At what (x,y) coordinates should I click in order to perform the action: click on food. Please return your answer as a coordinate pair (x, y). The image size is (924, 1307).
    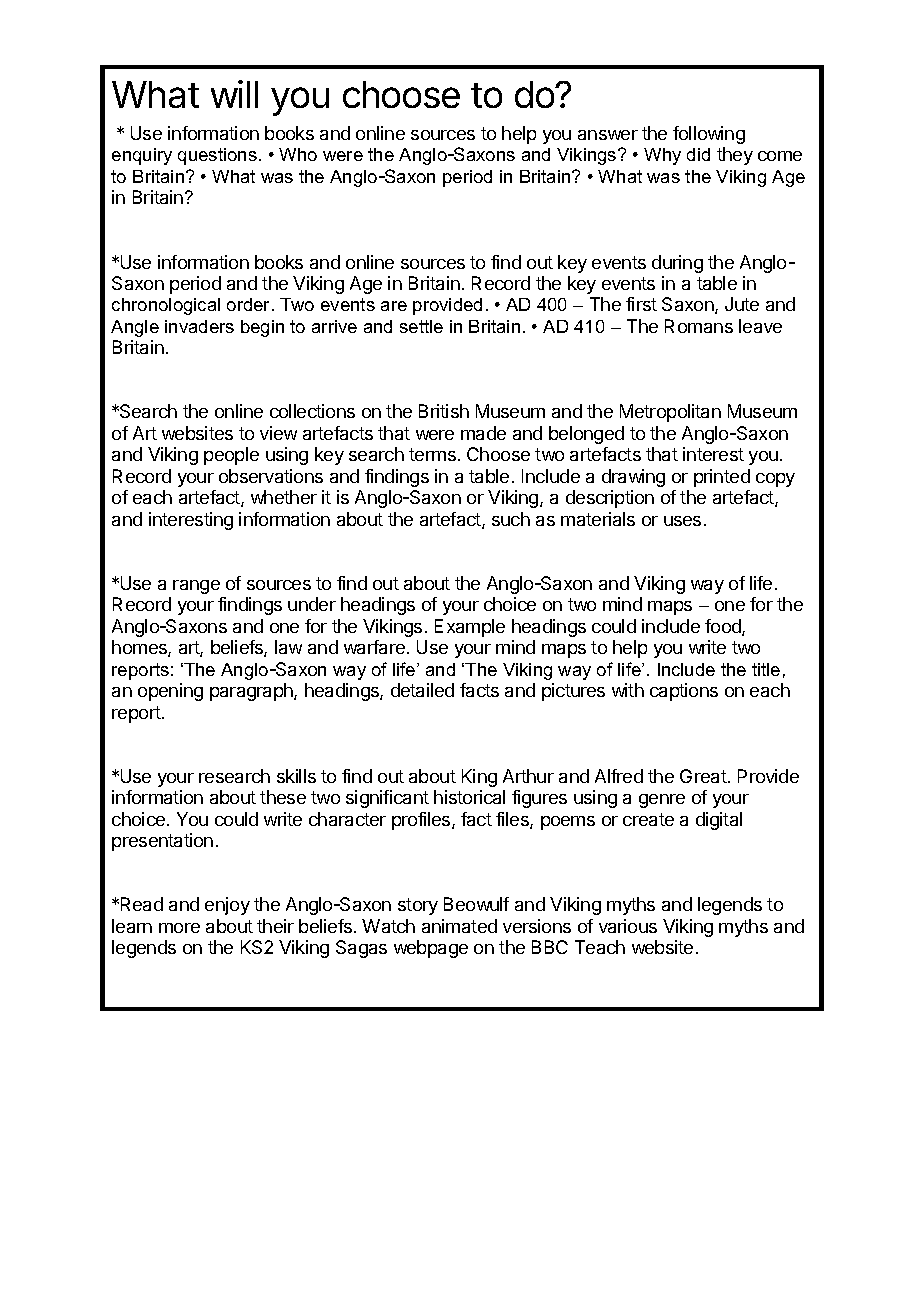
    Looking at the image, I should click on (724, 627).
